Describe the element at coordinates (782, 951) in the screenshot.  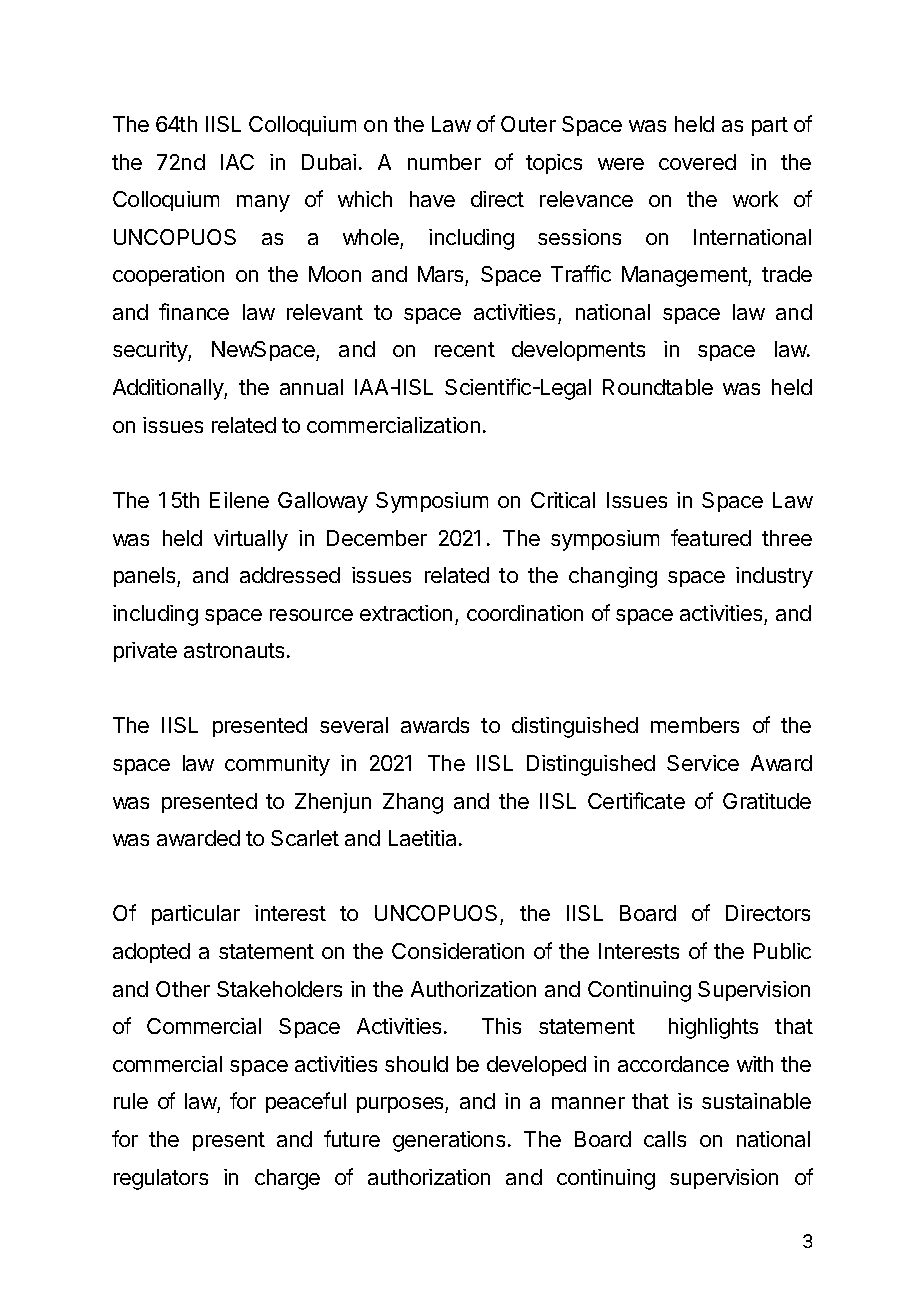
I see `Public` at that location.
